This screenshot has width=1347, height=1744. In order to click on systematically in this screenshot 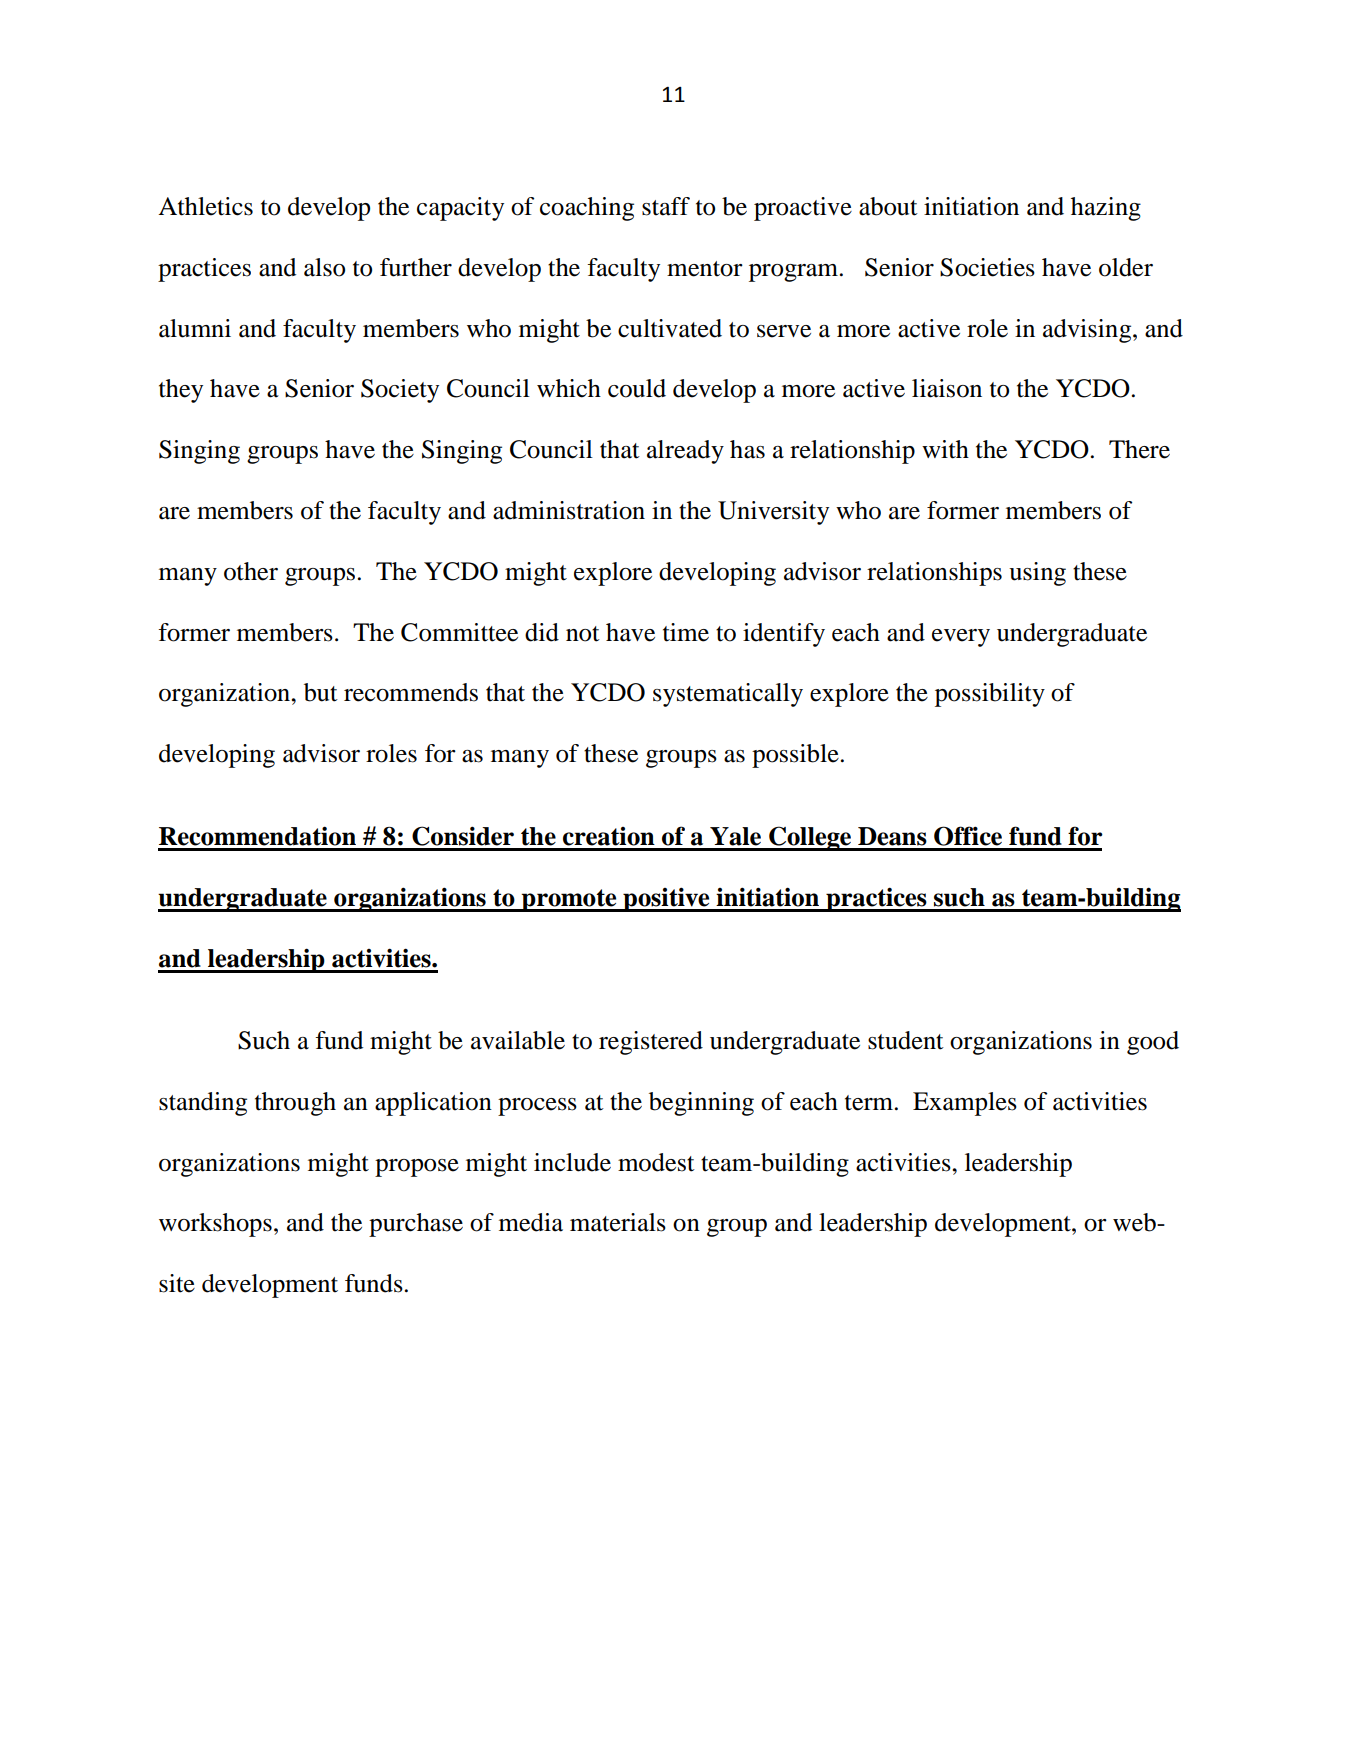, I will do `click(728, 695)`.
